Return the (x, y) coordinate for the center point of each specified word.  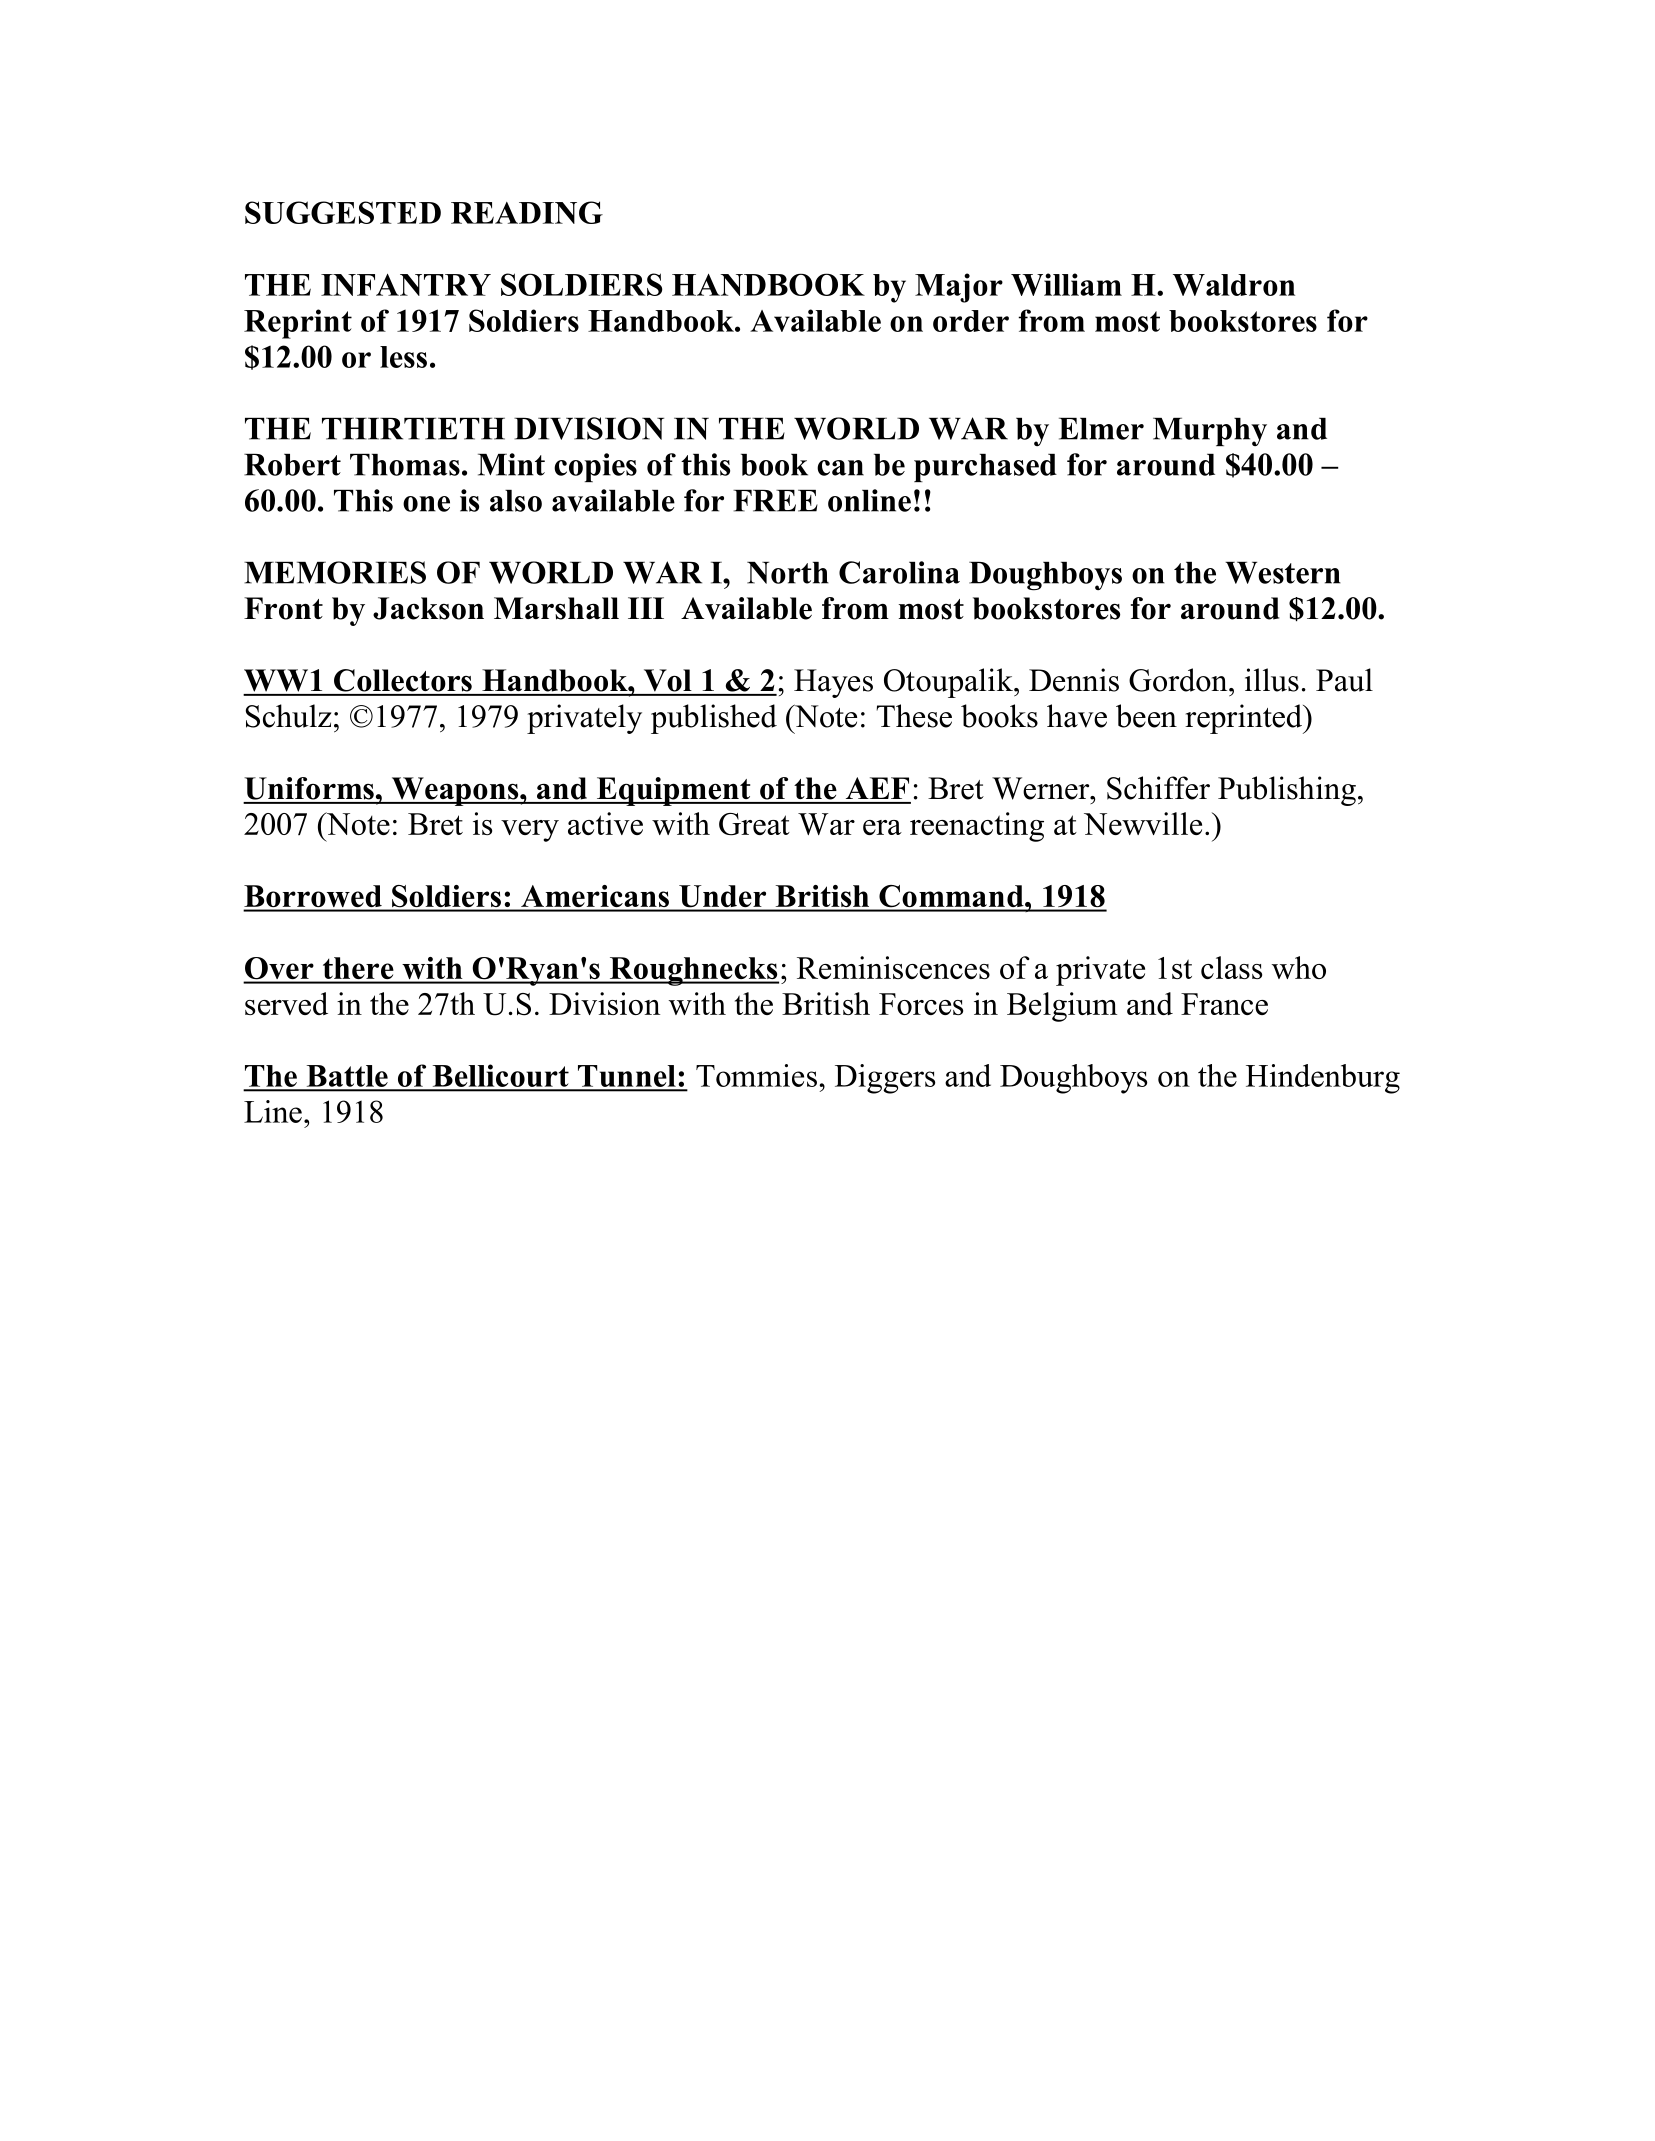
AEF (877, 788)
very (530, 831)
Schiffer (1158, 788)
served (286, 1003)
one (426, 504)
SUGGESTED (343, 212)
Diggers (885, 1079)
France (1224, 1004)
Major (959, 288)
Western (1283, 573)
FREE (775, 501)
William (1066, 284)
